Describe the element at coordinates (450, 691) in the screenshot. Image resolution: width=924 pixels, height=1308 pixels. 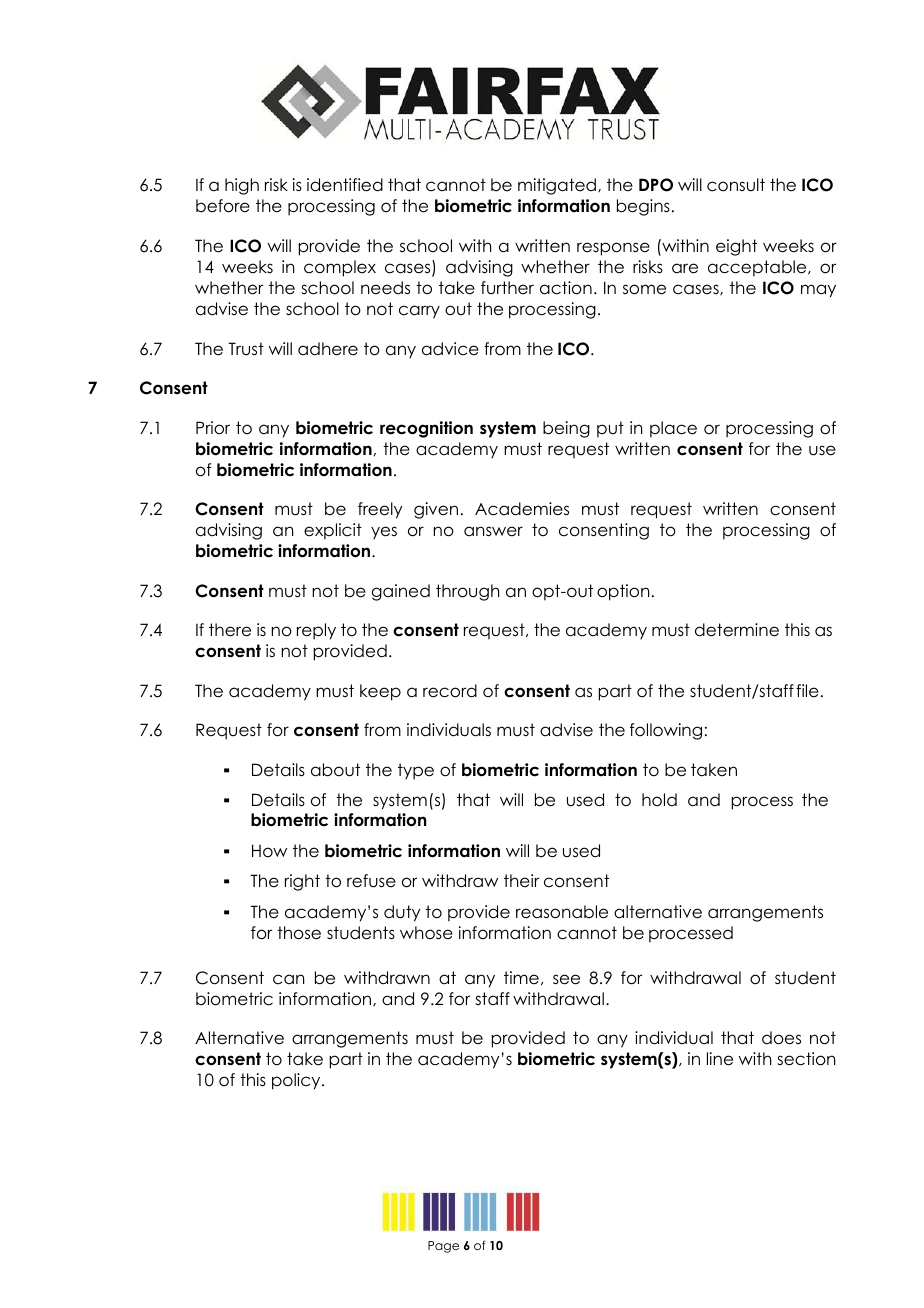
I see `record` at that location.
